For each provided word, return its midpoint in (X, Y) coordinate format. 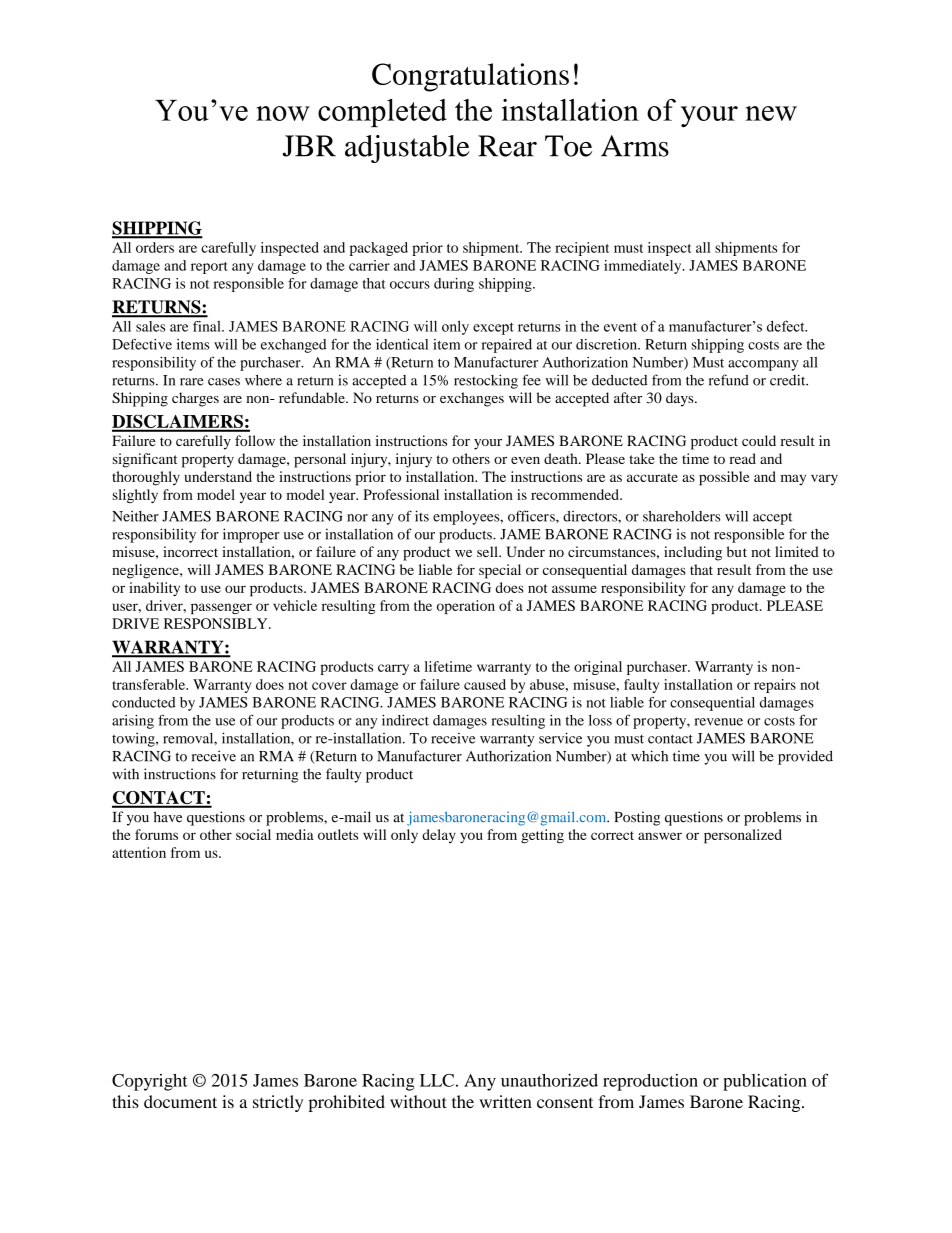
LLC (437, 1080)
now (283, 113)
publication (765, 1082)
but (737, 551)
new (771, 113)
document (180, 1101)
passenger (221, 608)
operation (466, 607)
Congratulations (470, 77)
